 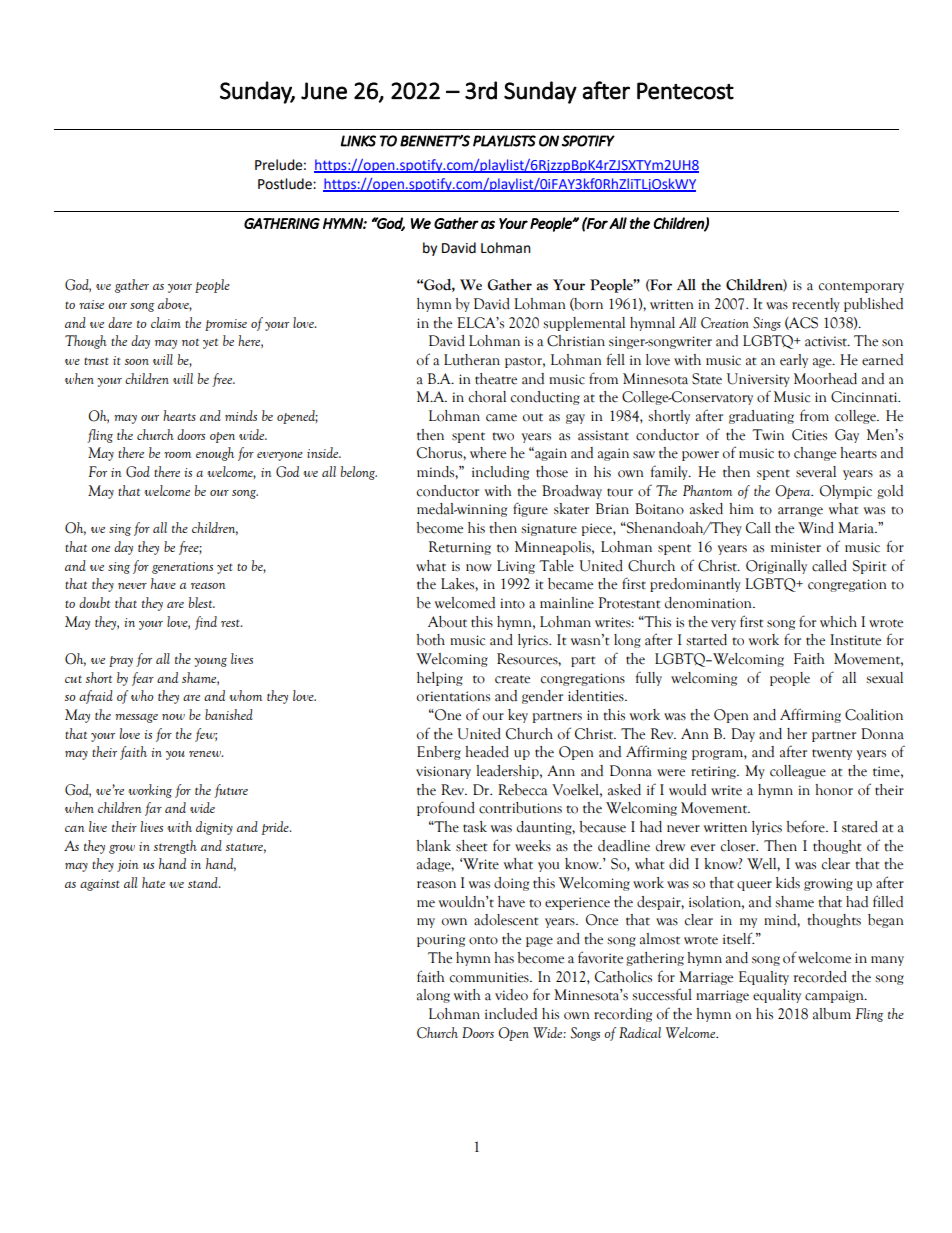 What do you see at coordinates (182, 568) in the screenshot?
I see `generations` at bounding box center [182, 568].
